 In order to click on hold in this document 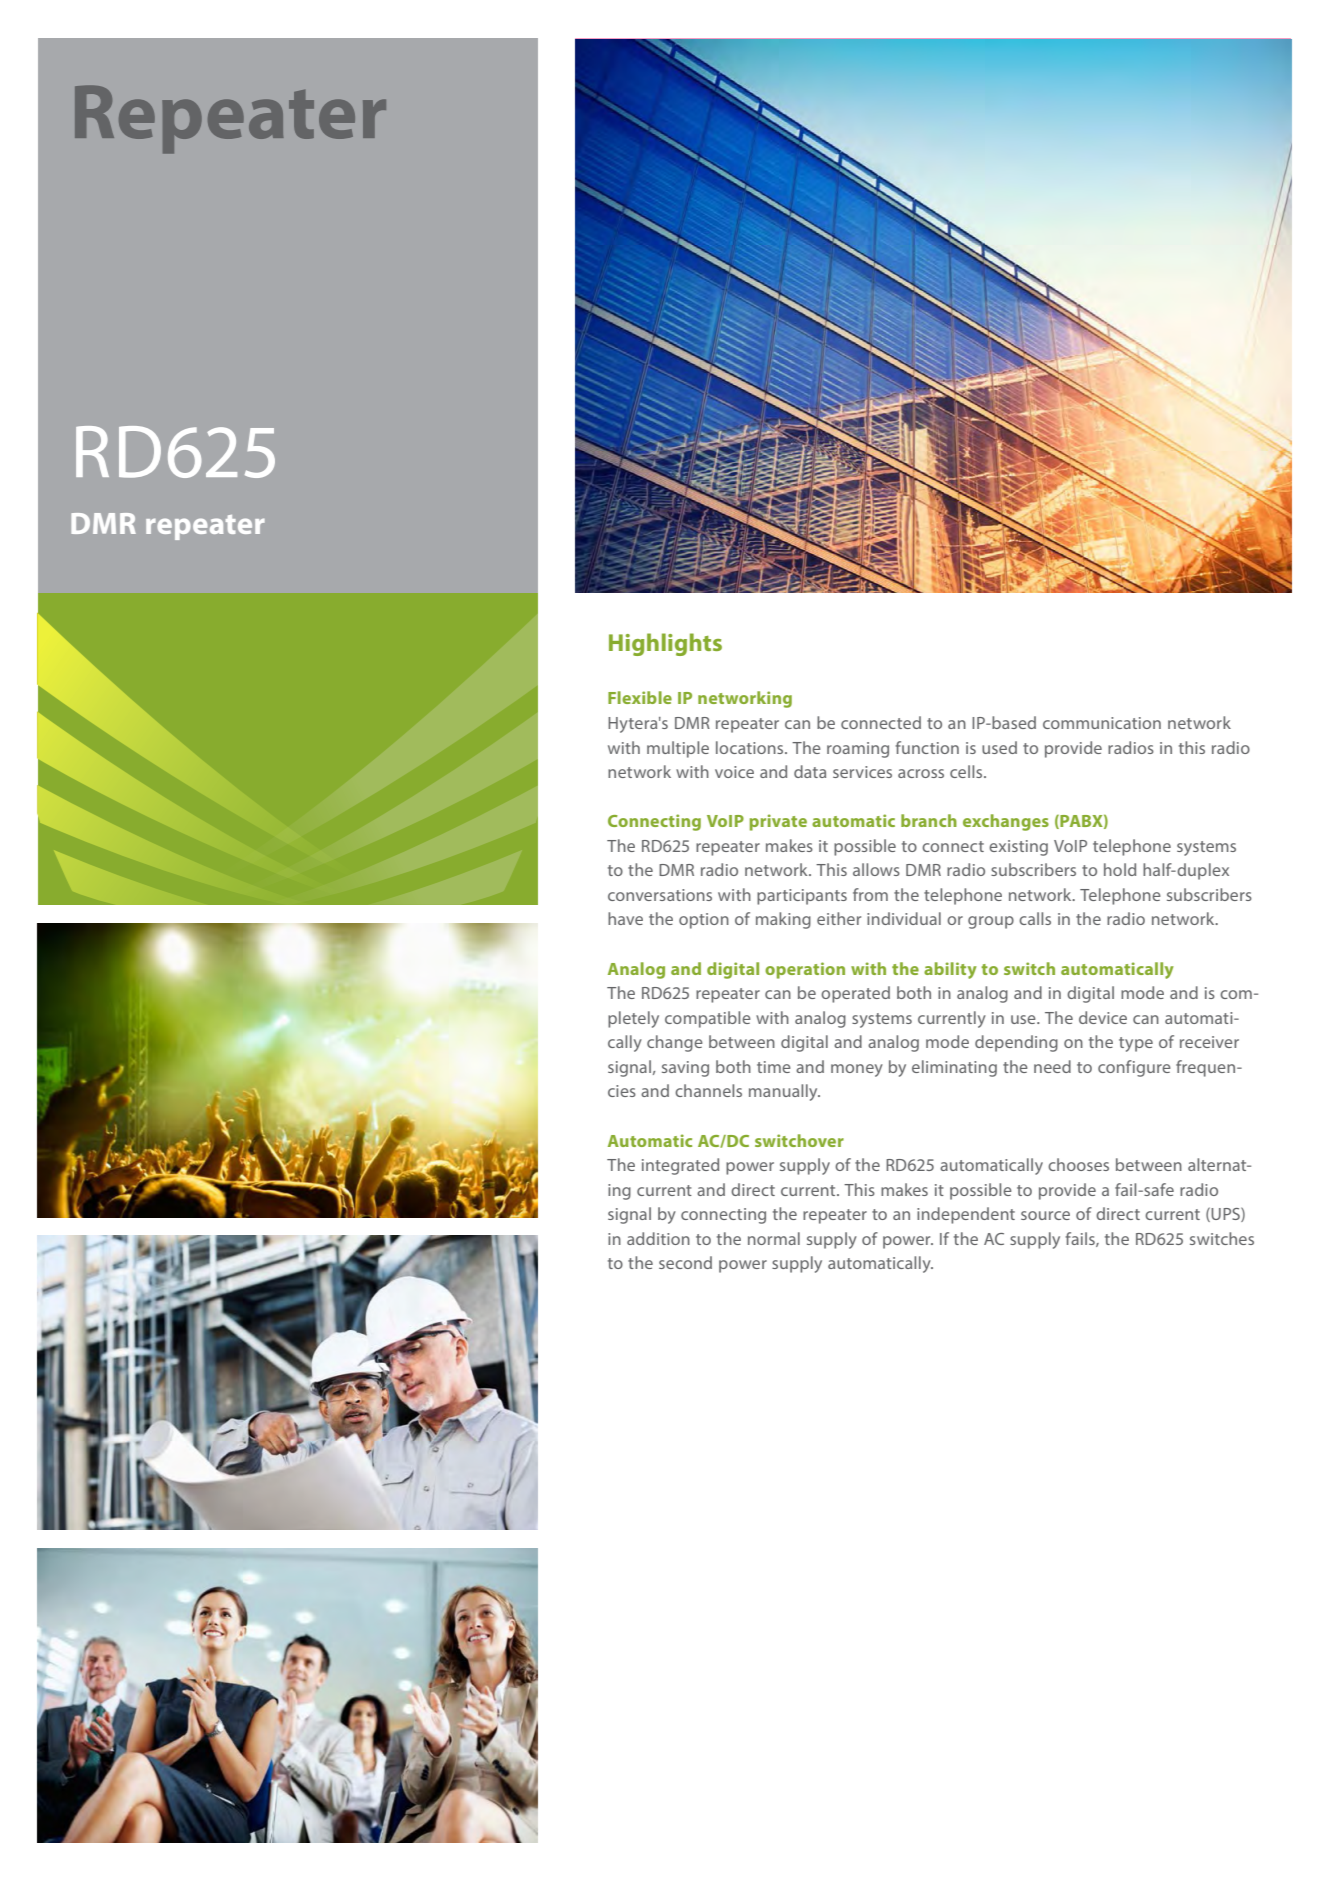, I will do `click(1120, 869)`.
